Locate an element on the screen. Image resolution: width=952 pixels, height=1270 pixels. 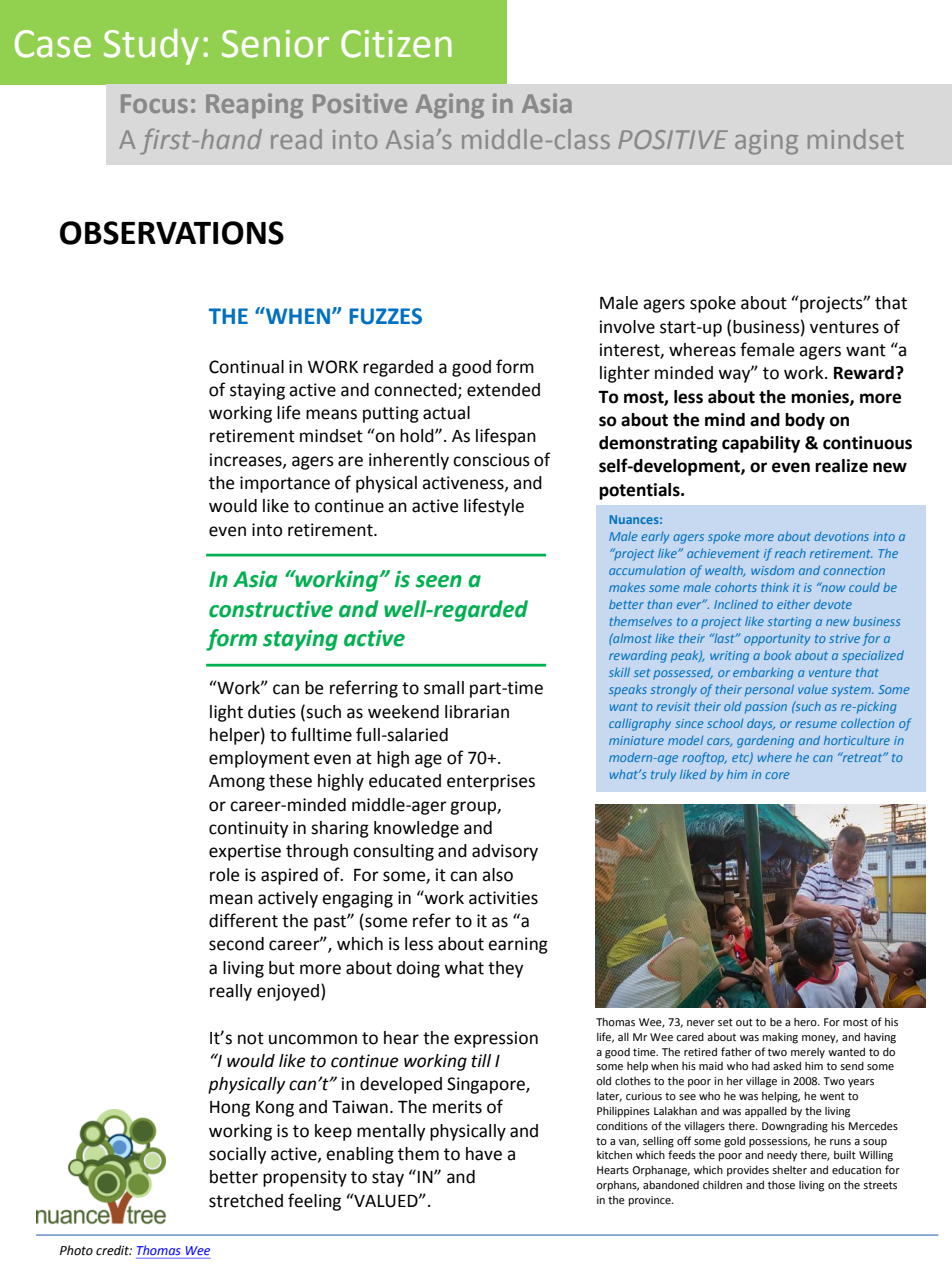
advisory is located at coordinates (505, 852).
